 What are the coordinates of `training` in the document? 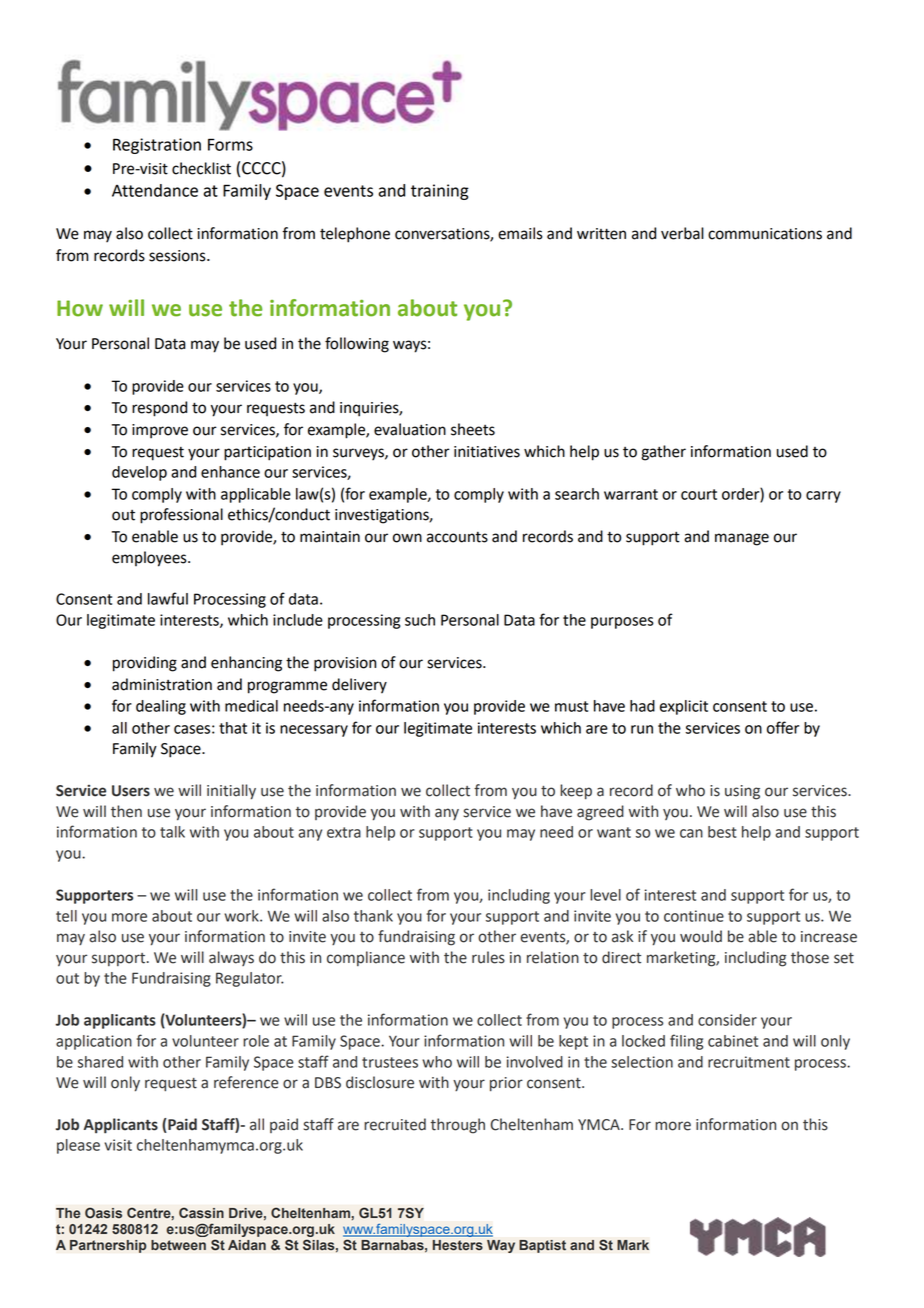 It's located at (440, 192).
